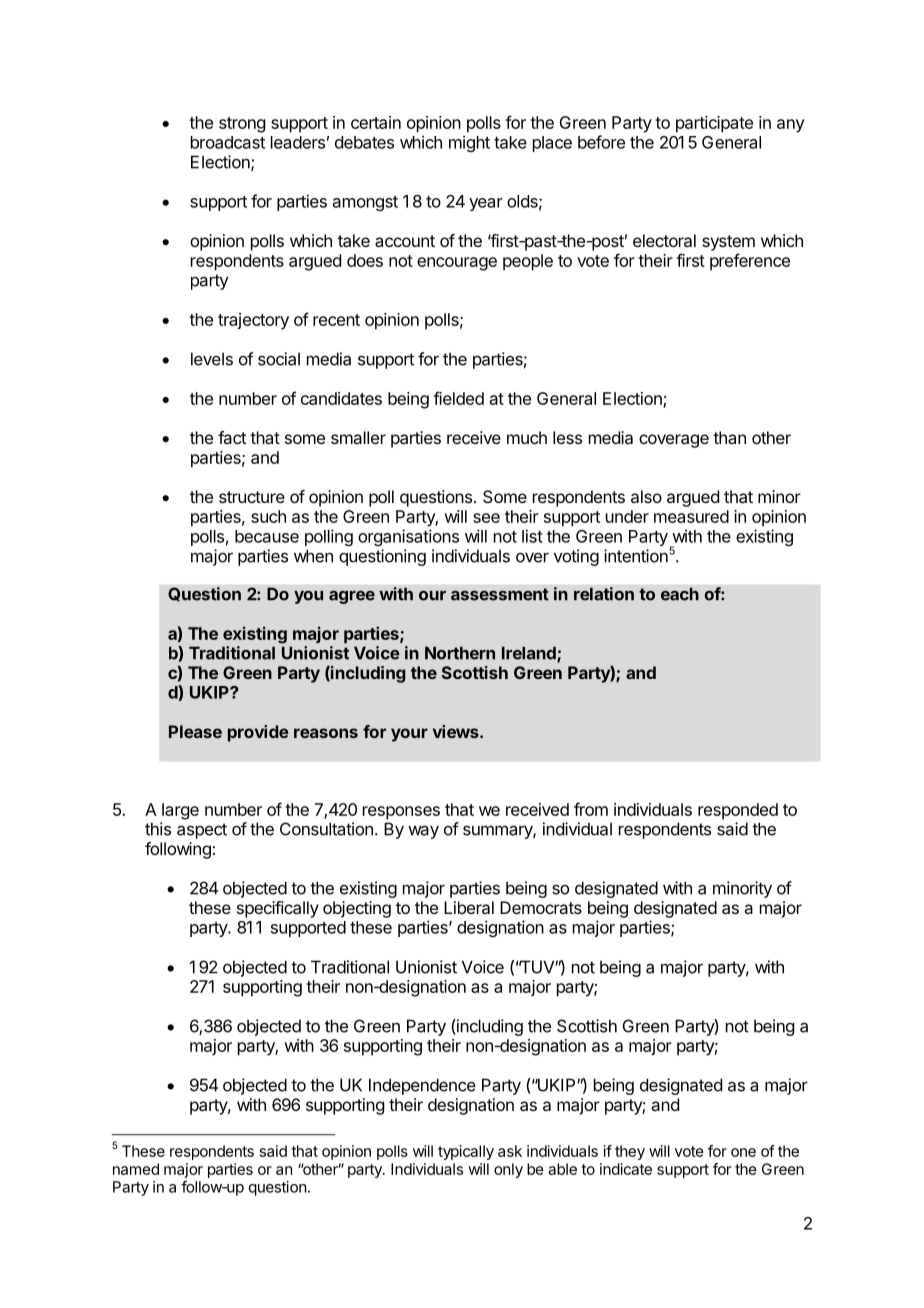 The height and width of the image is (1308, 924). Describe the element at coordinates (460, 653) in the image. I see `Northern` at that location.
